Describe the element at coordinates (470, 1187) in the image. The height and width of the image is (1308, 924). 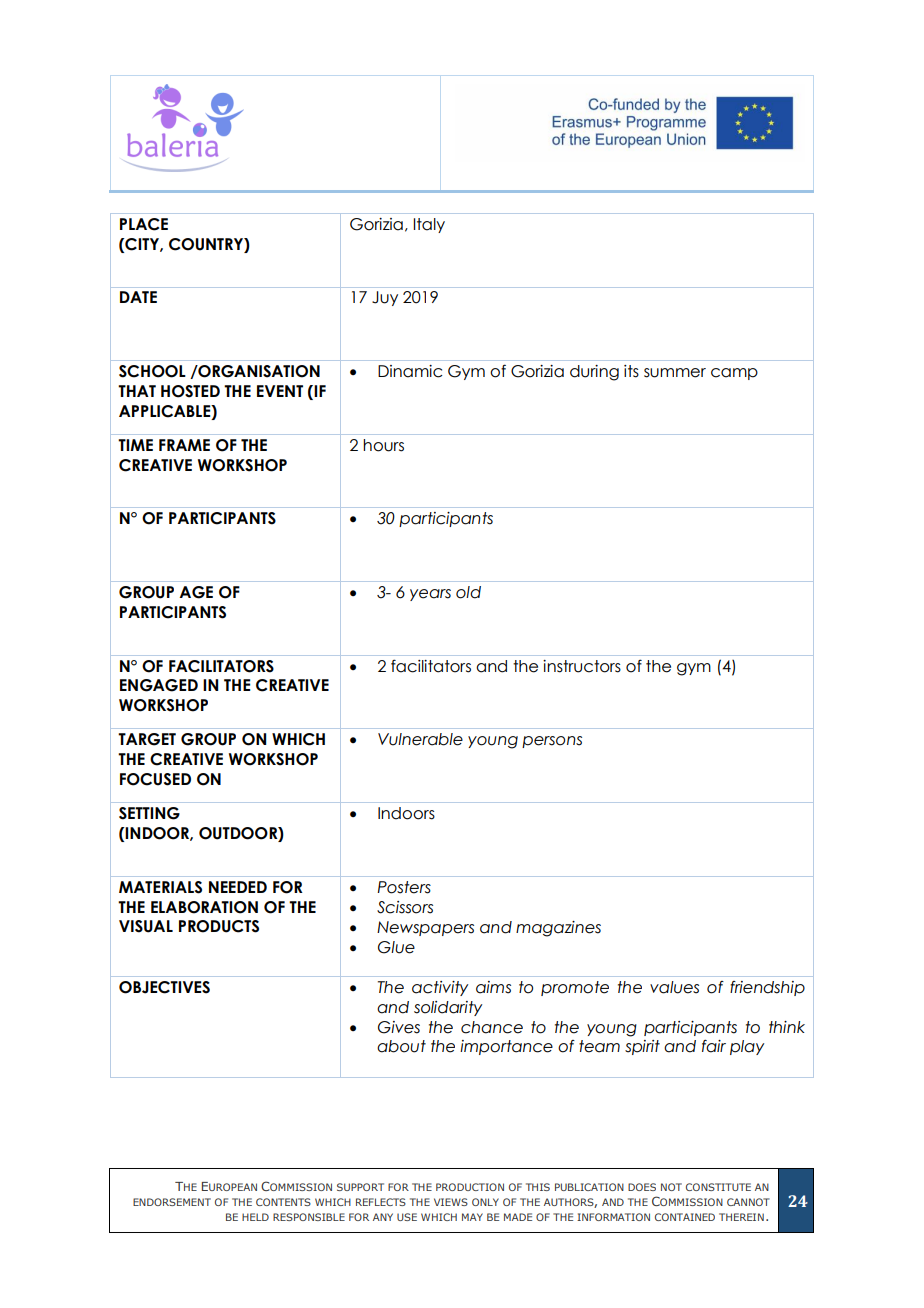
I see `PRODUCTION` at that location.
